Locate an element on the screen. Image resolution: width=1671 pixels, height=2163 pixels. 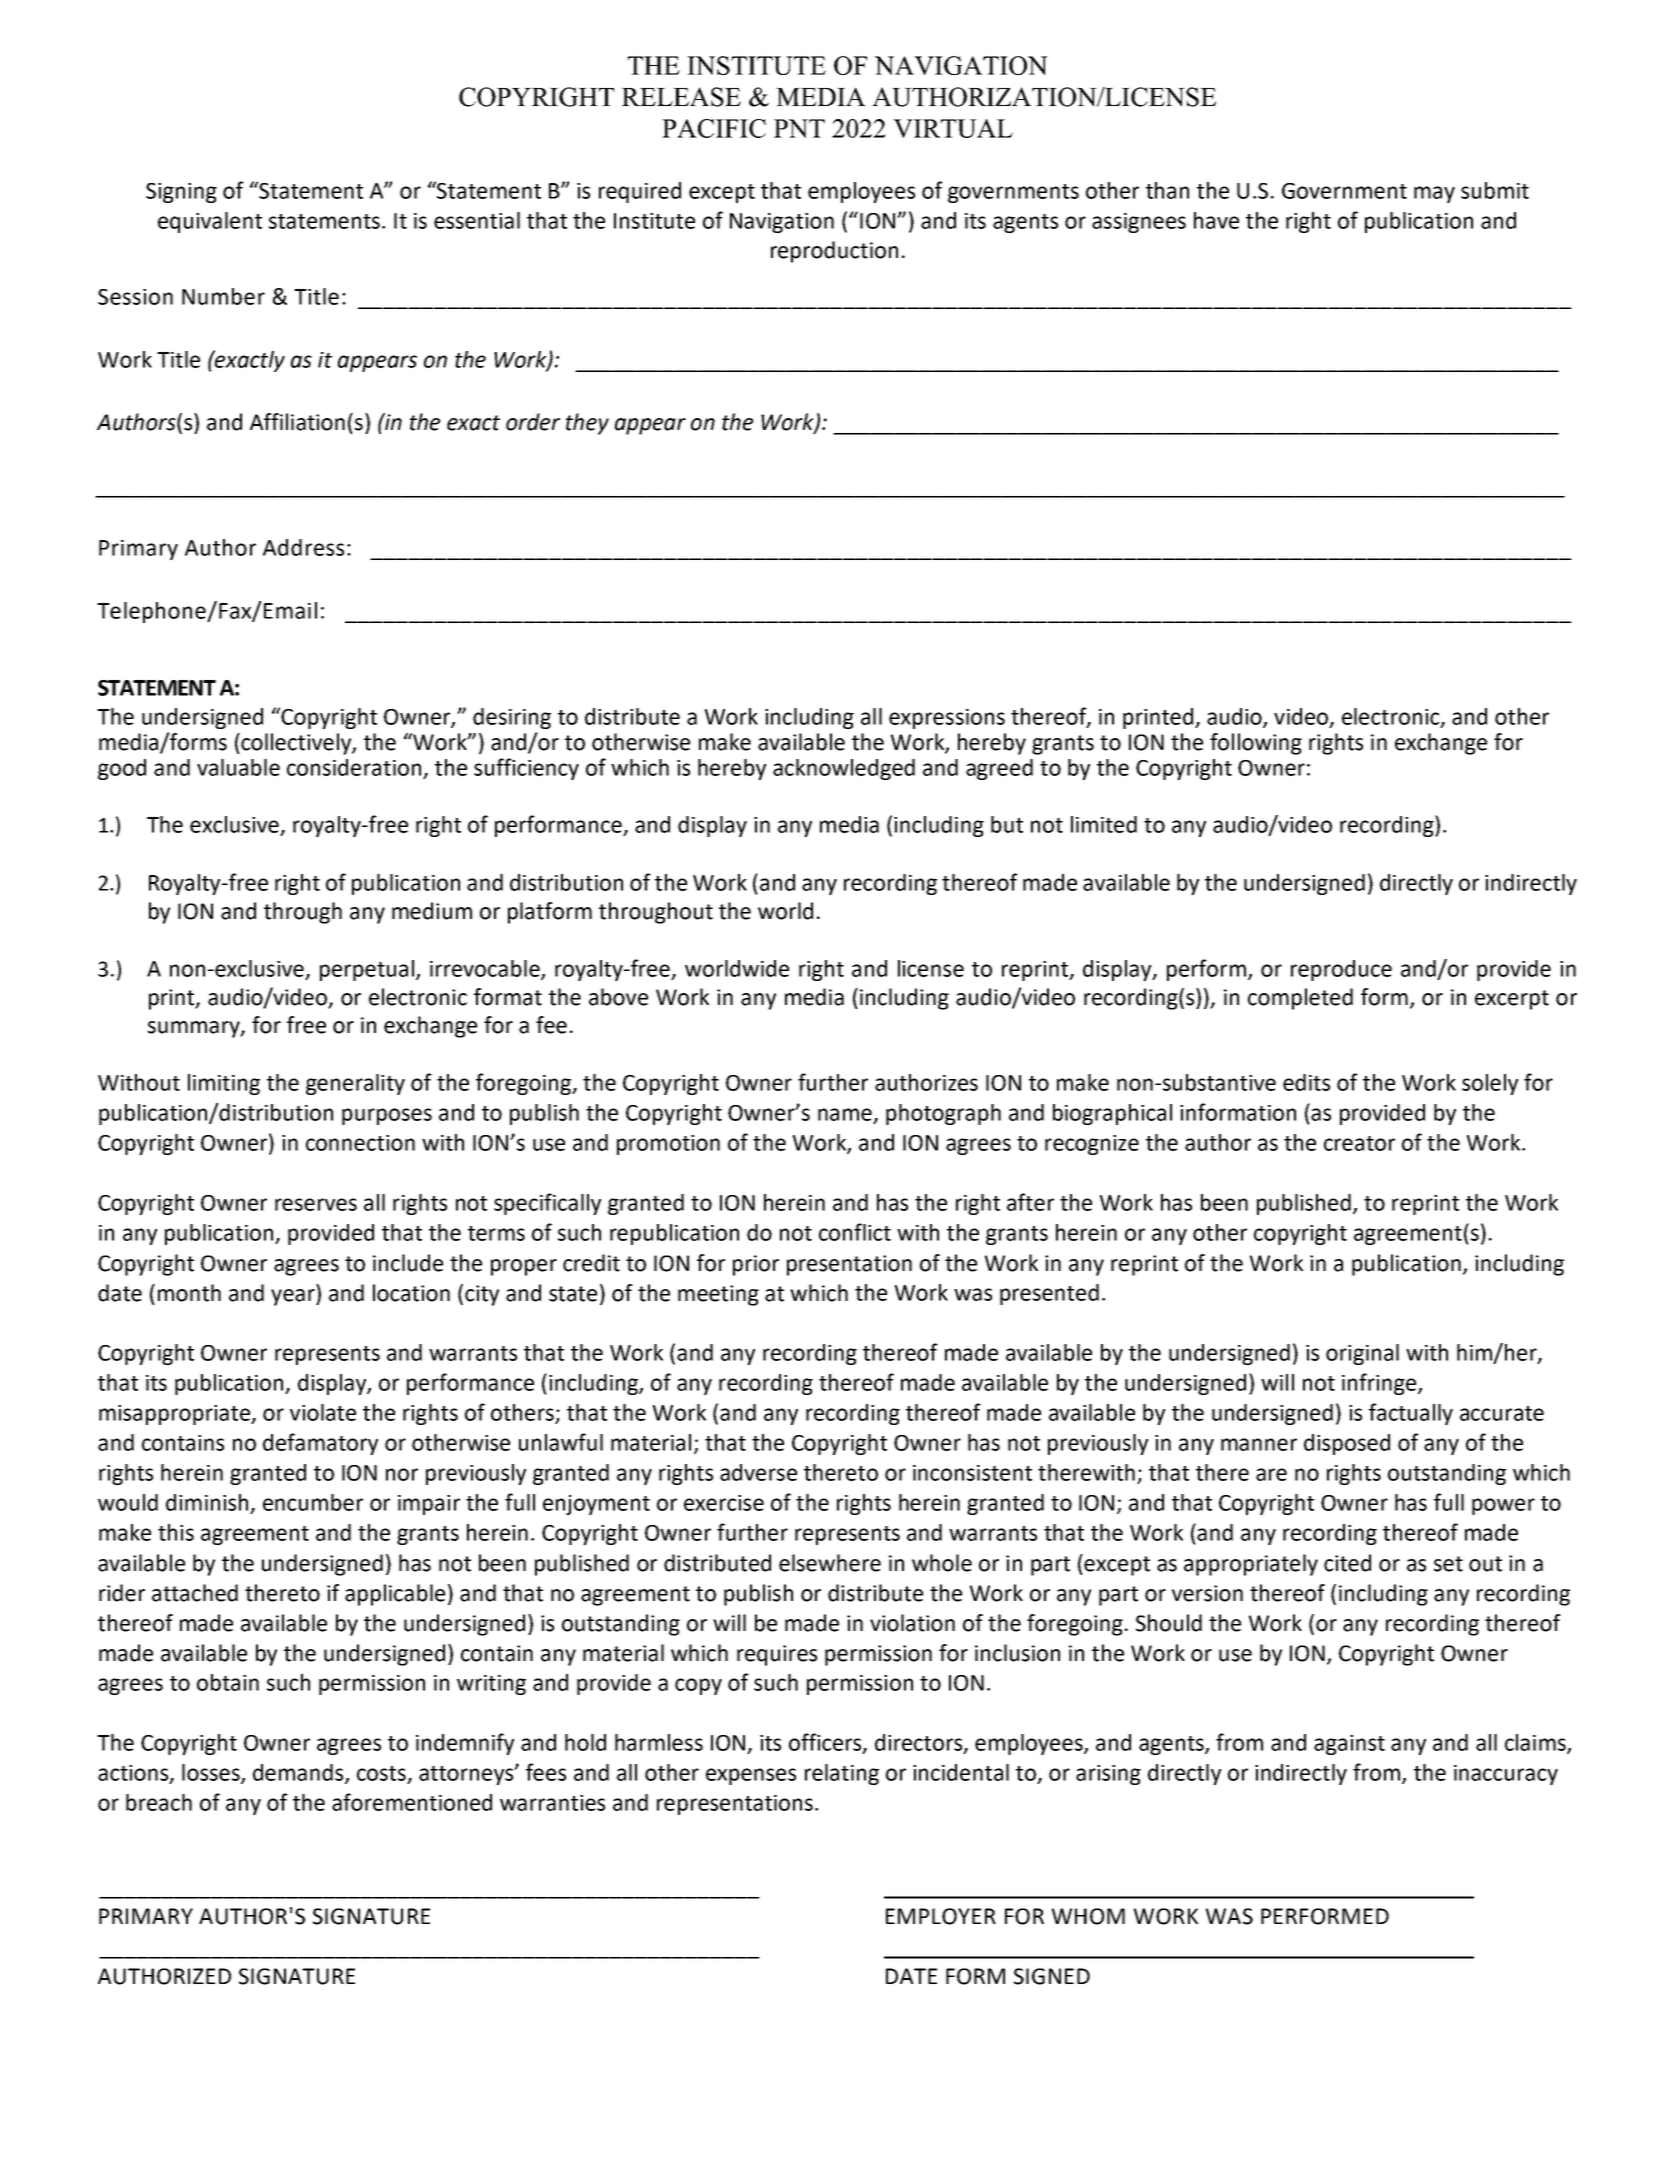
defamatory is located at coordinates (320, 1444).
